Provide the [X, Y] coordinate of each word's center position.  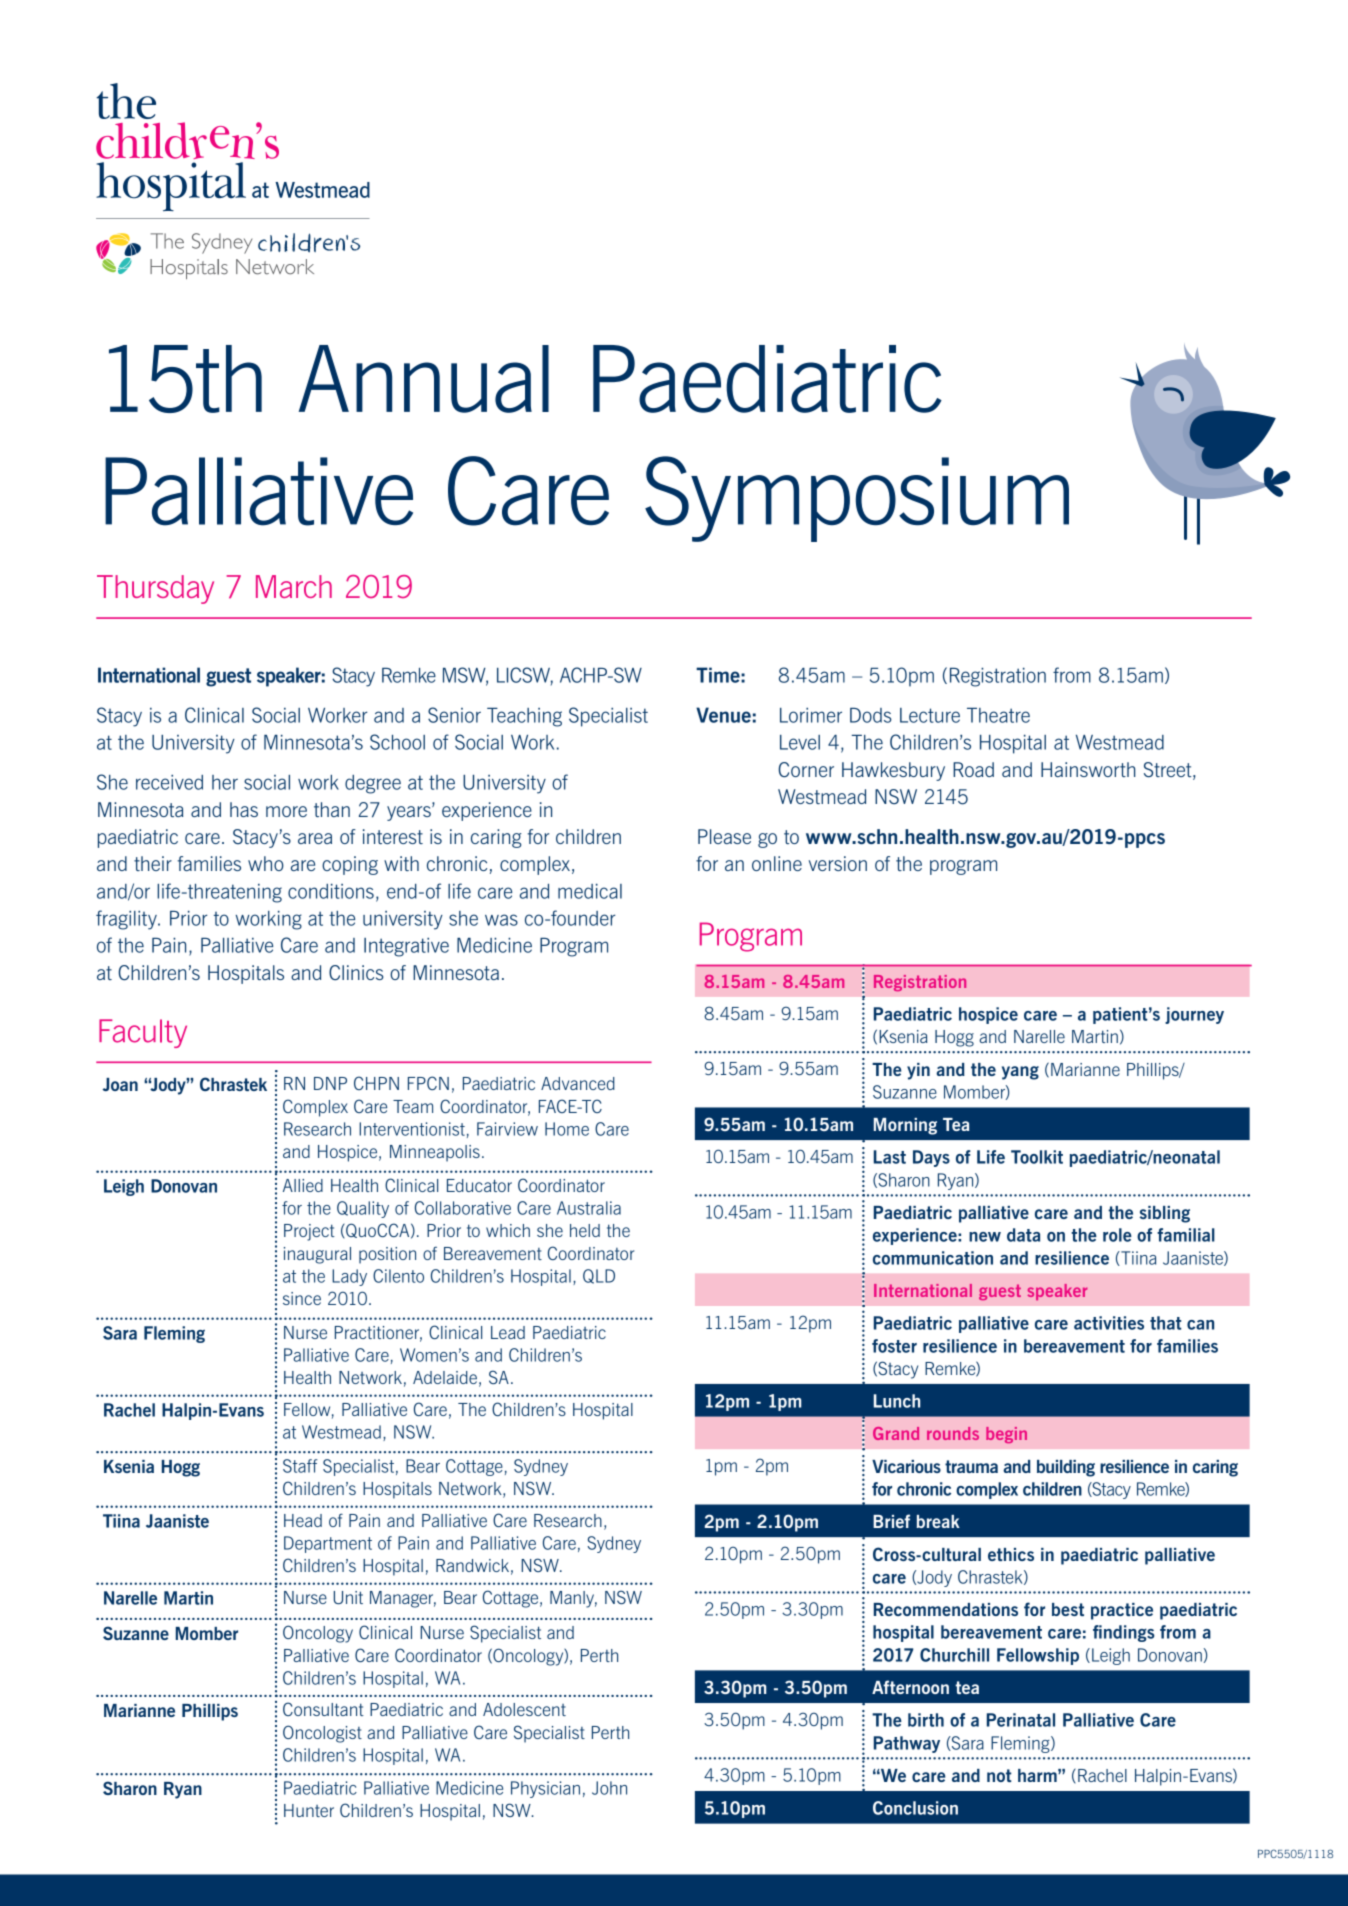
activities [1109, 1323]
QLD [599, 1276]
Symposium [857, 499]
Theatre [998, 715]
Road [973, 769]
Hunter [309, 1810]
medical [590, 891]
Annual [424, 379]
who [266, 863]
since [302, 1298]
